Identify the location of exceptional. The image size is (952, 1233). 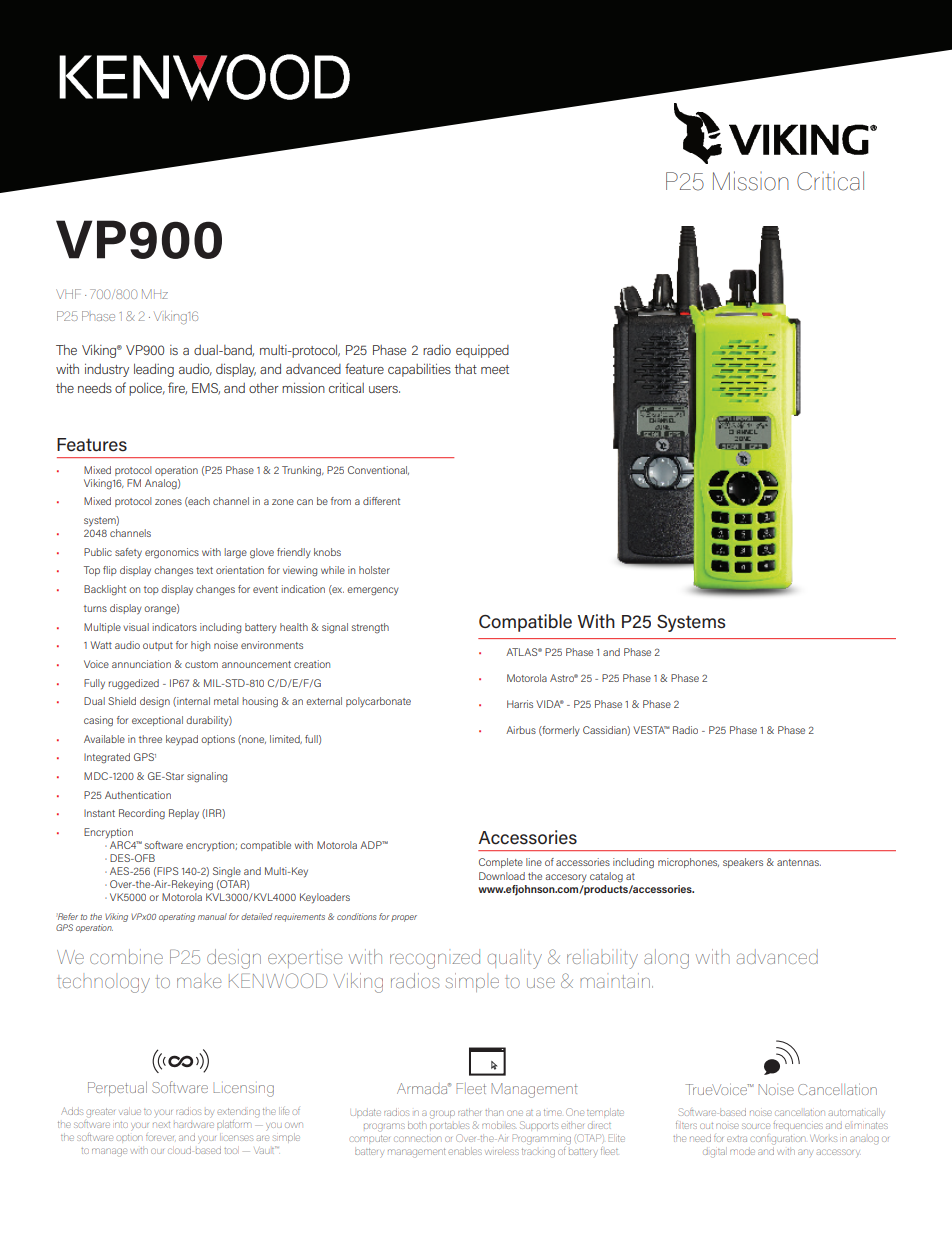
(157, 721).
